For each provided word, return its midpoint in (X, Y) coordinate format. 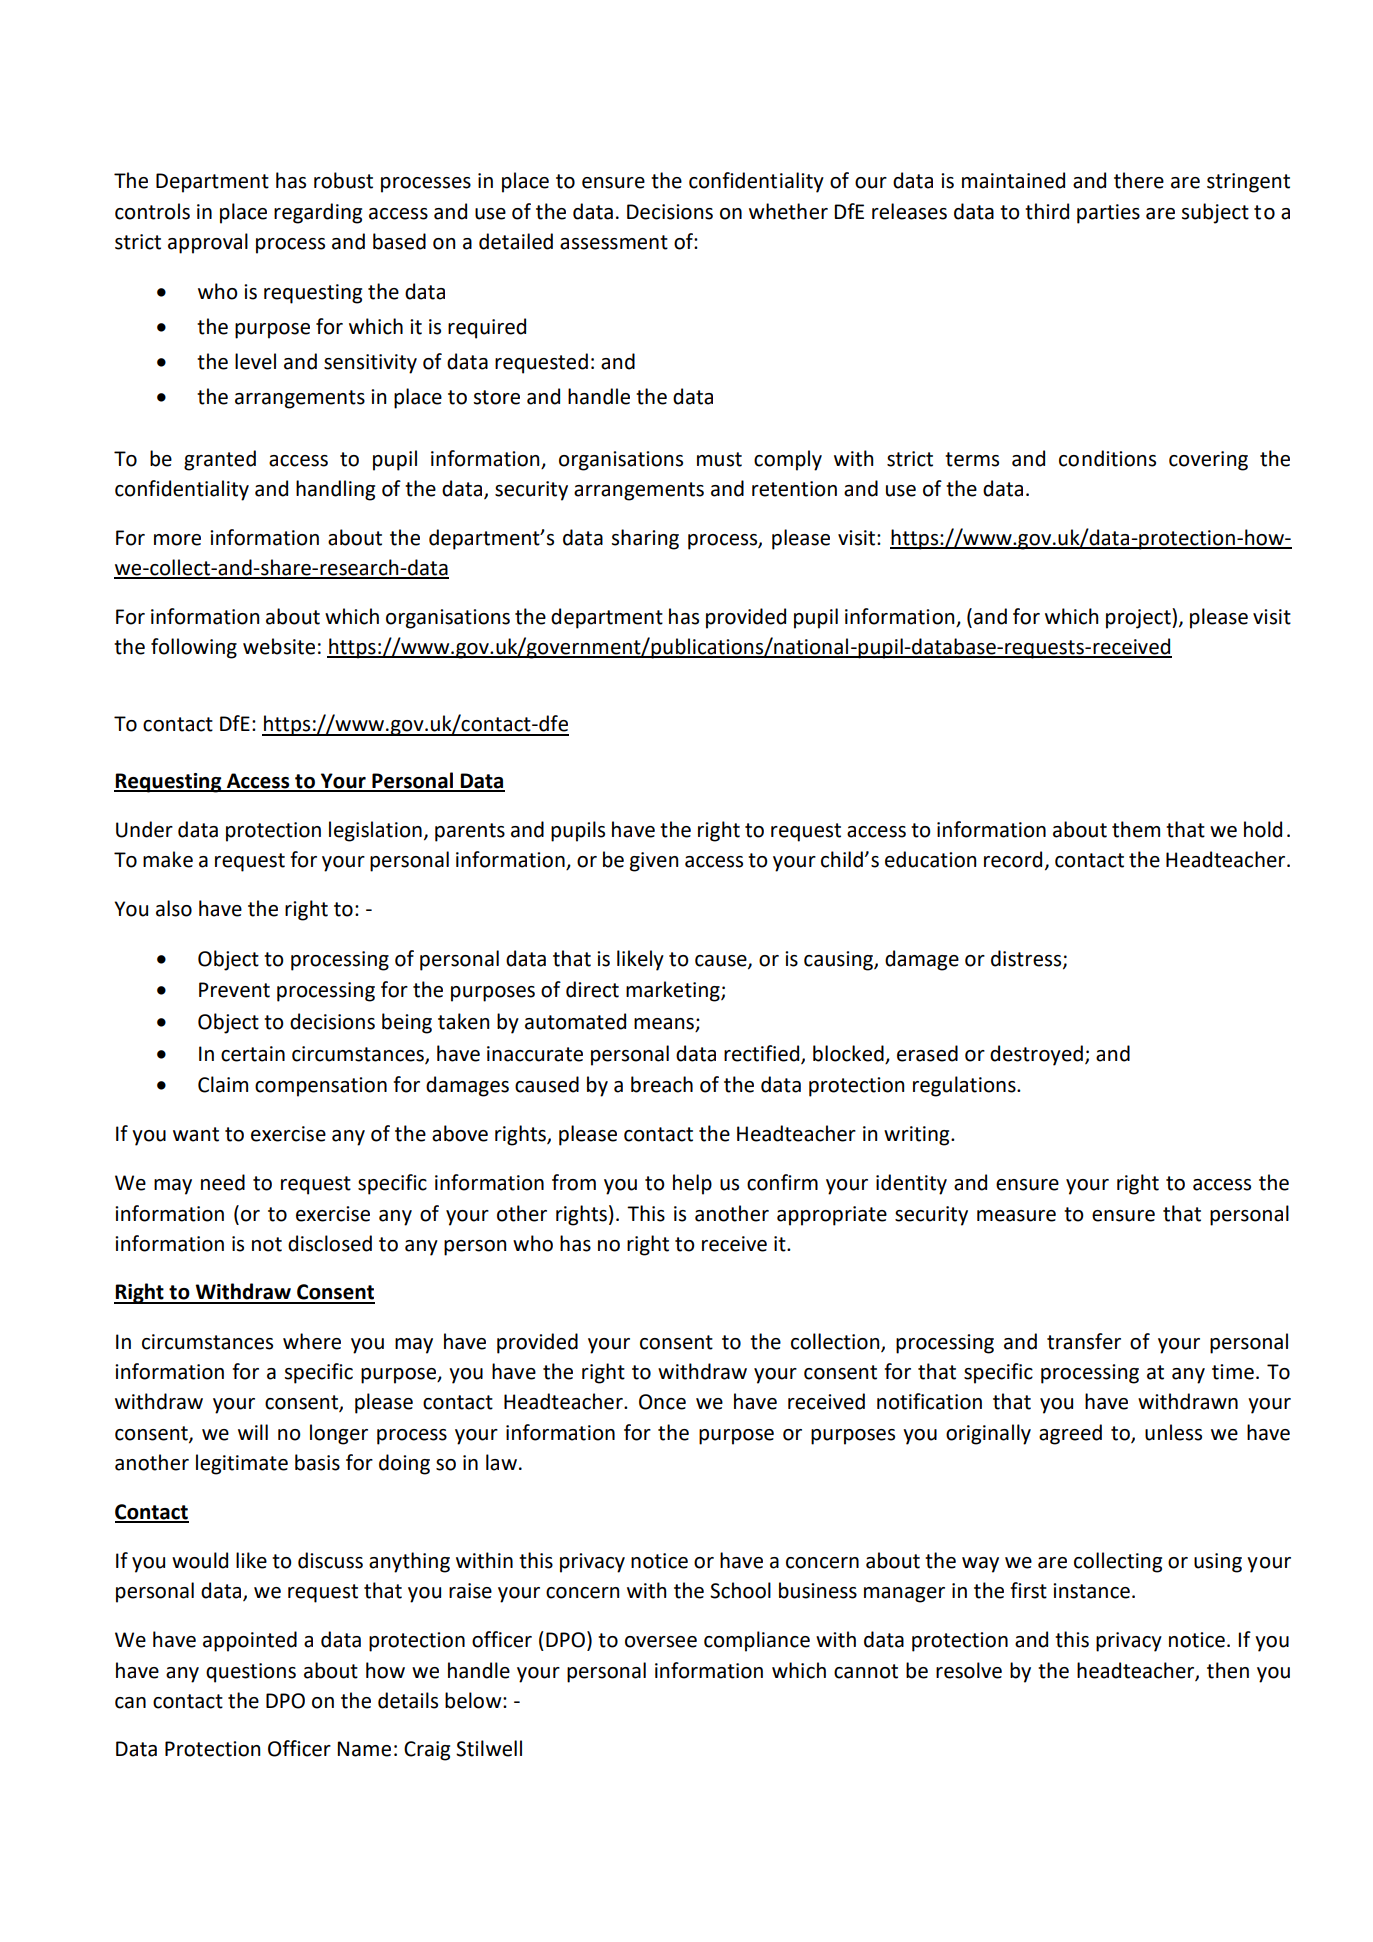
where (312, 1341)
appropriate (832, 1216)
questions (251, 1673)
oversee (661, 1642)
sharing (645, 539)
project (1139, 618)
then (1228, 1670)
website (279, 646)
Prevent (234, 990)
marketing (674, 991)
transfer (1084, 1341)
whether (788, 211)
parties (1108, 214)
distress (1027, 959)
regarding (318, 213)
